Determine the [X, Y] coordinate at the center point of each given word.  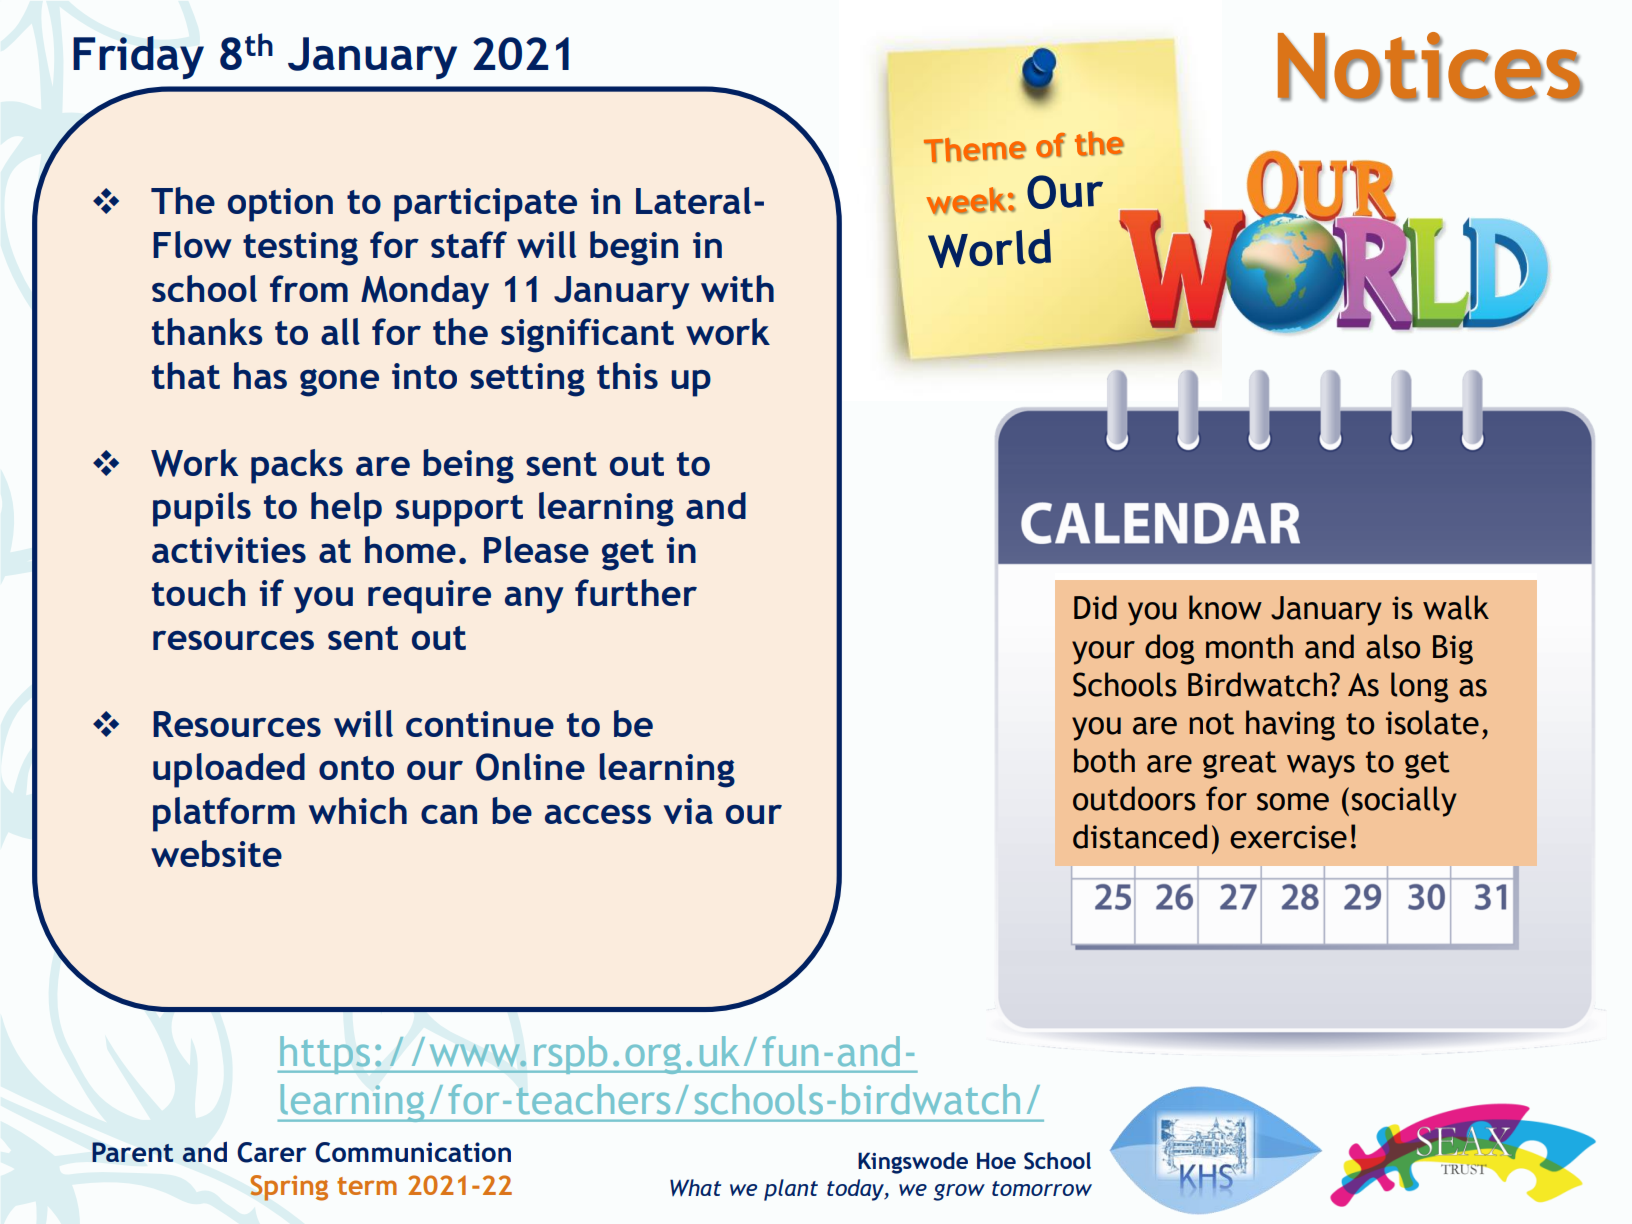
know [1225, 607]
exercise [1288, 837]
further [636, 592]
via [688, 811]
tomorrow [1042, 1188]
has [260, 375]
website [216, 853]
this [627, 375]
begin [634, 248]
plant [791, 1190]
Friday [138, 57]
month [1249, 646]
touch [198, 592]
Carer [272, 1152]
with [737, 288]
